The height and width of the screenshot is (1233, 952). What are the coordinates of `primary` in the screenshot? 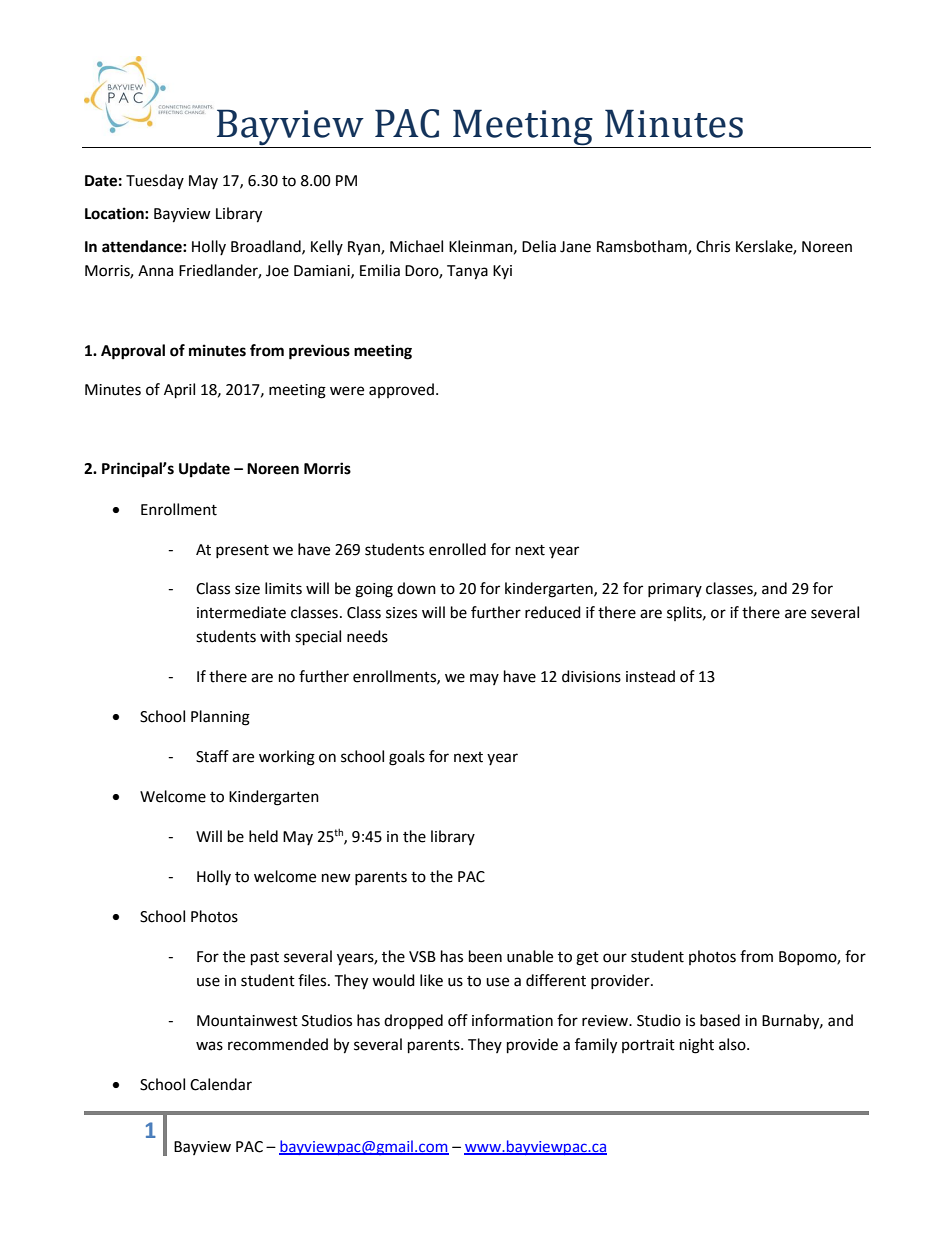 It's located at (675, 590).
